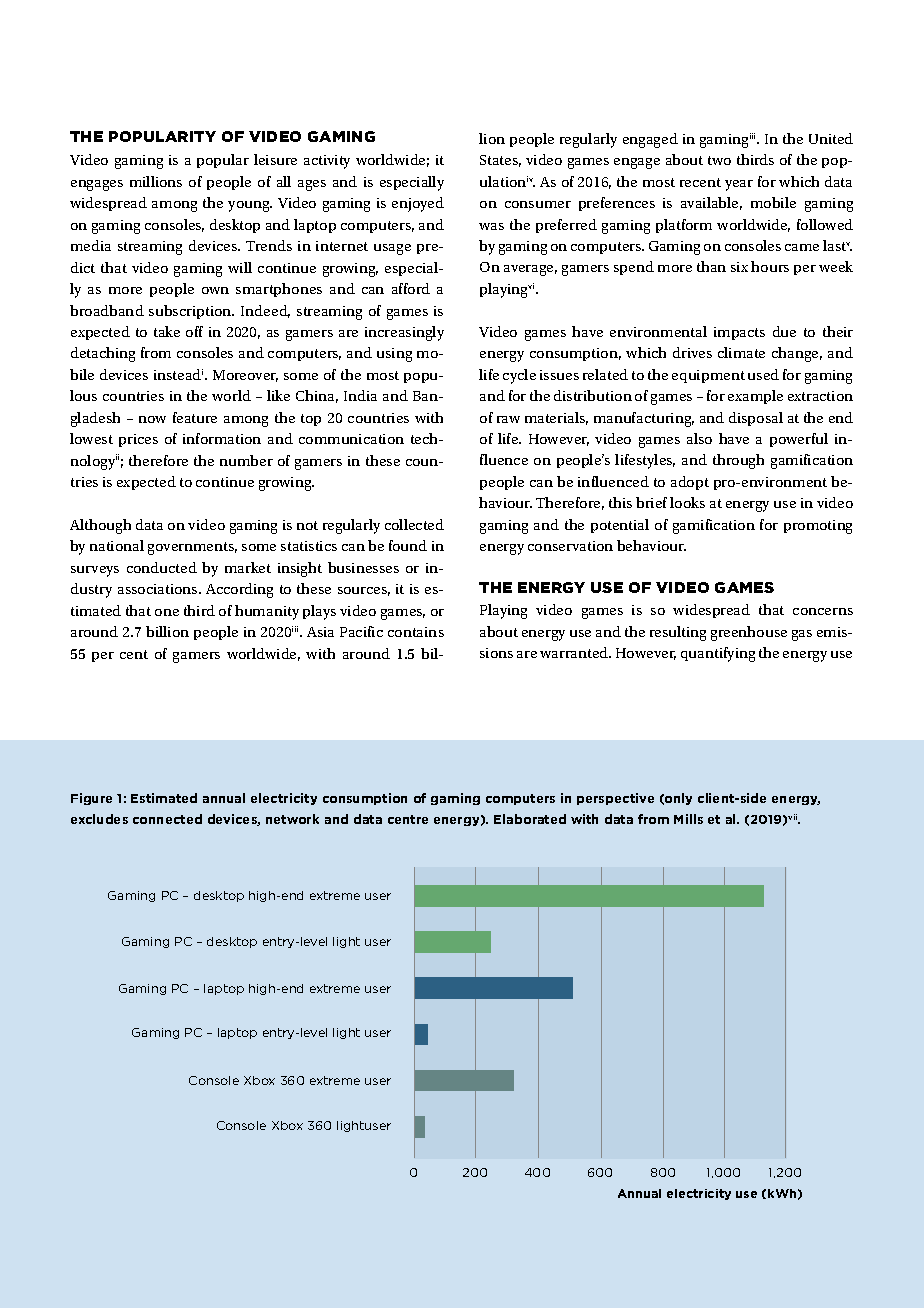 The height and width of the document is (1308, 924). What do you see at coordinates (500, 161) in the document?
I see `States` at bounding box center [500, 161].
